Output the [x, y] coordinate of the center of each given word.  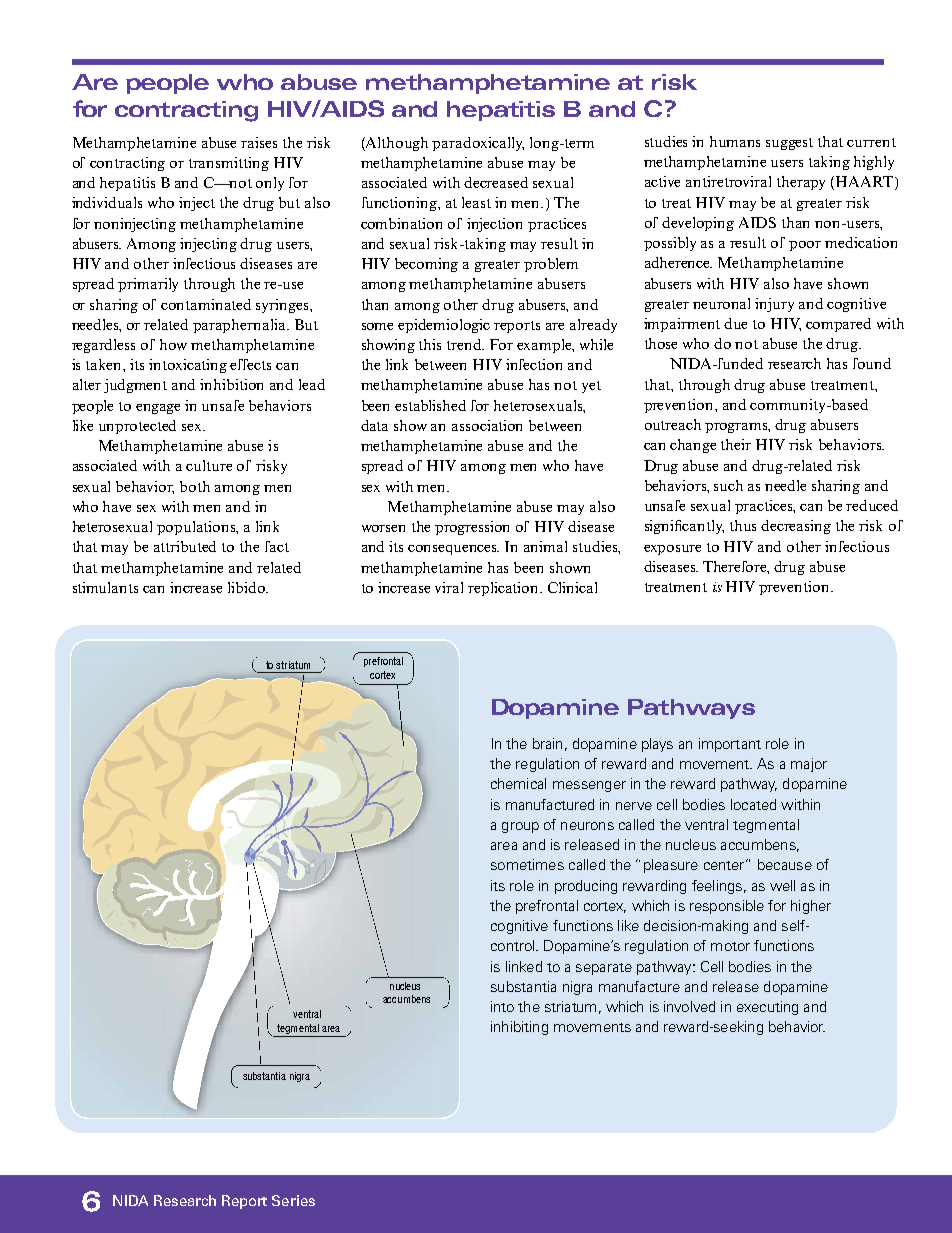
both [195, 486]
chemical [518, 783]
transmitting [229, 164]
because [785, 864]
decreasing [796, 527]
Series [293, 1200]
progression [472, 528]
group [520, 827]
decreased [496, 182]
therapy [801, 183]
